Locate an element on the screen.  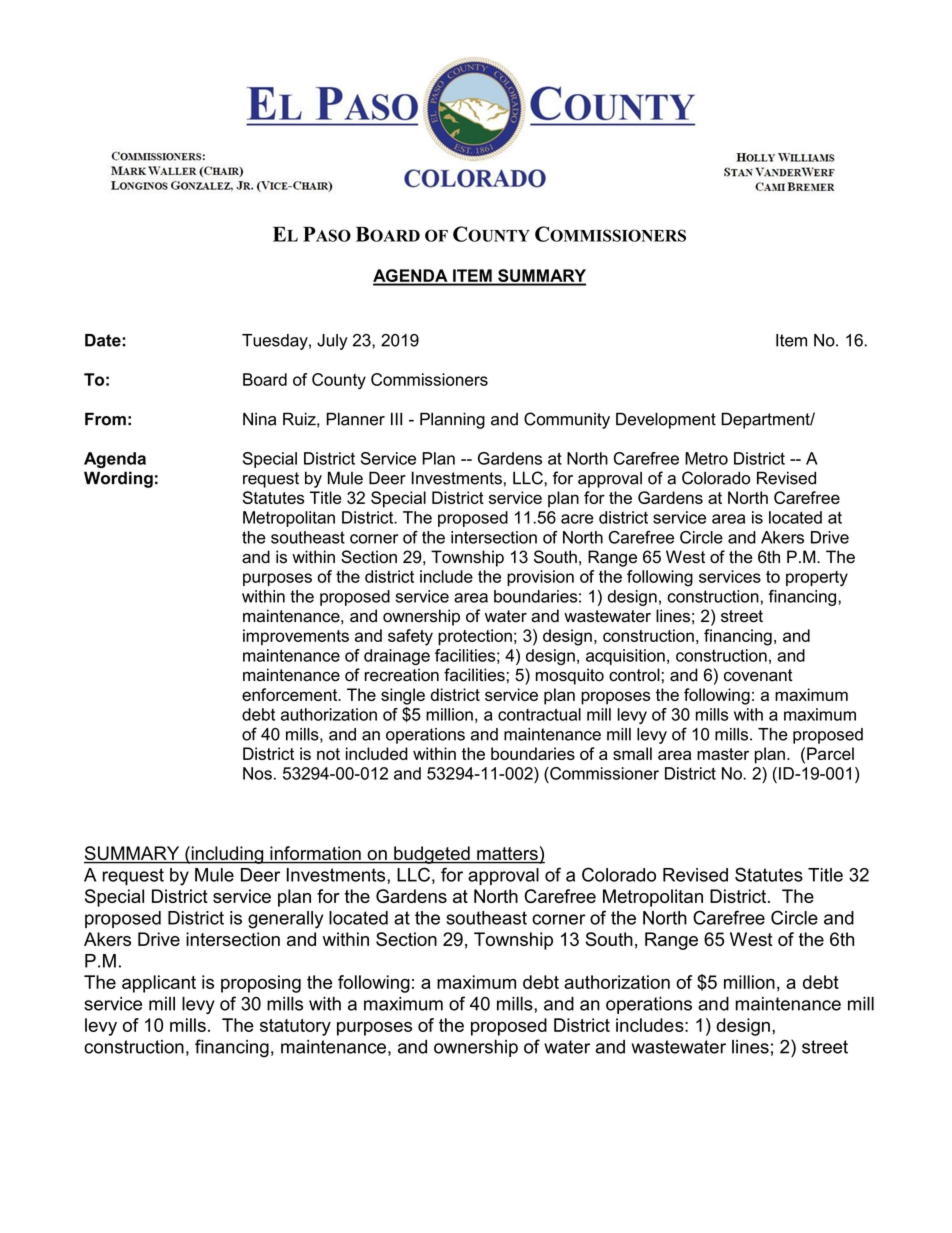
budgeted is located at coordinates (432, 855).
